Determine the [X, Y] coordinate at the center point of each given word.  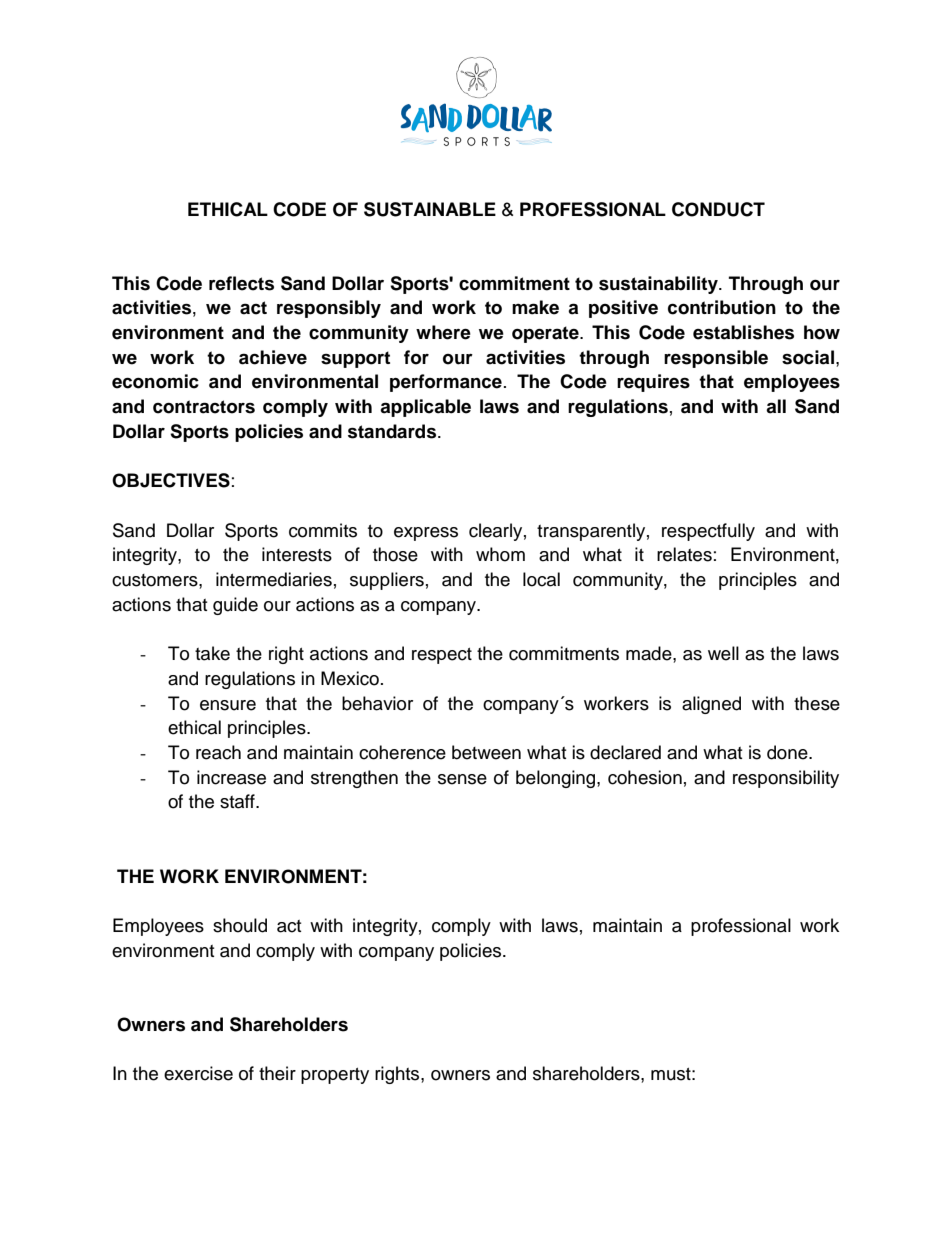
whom [500, 554]
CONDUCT [718, 209]
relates [684, 554]
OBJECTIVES [171, 480]
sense [462, 779]
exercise [198, 1073]
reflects [241, 283]
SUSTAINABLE [430, 209]
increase [231, 777]
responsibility [786, 779]
